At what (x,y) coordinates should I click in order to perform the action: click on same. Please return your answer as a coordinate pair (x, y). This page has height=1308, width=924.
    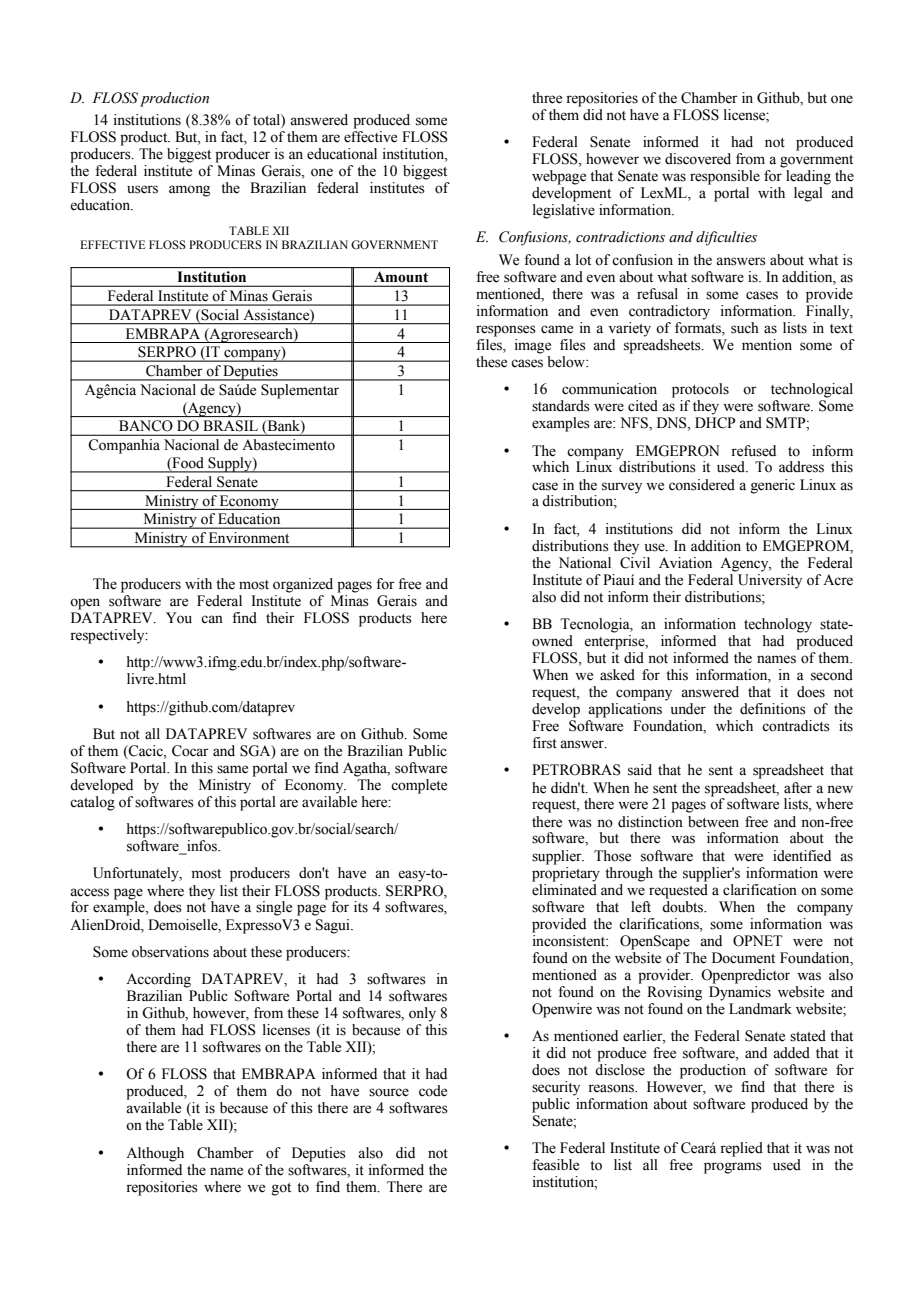
    Looking at the image, I should click on (232, 769).
